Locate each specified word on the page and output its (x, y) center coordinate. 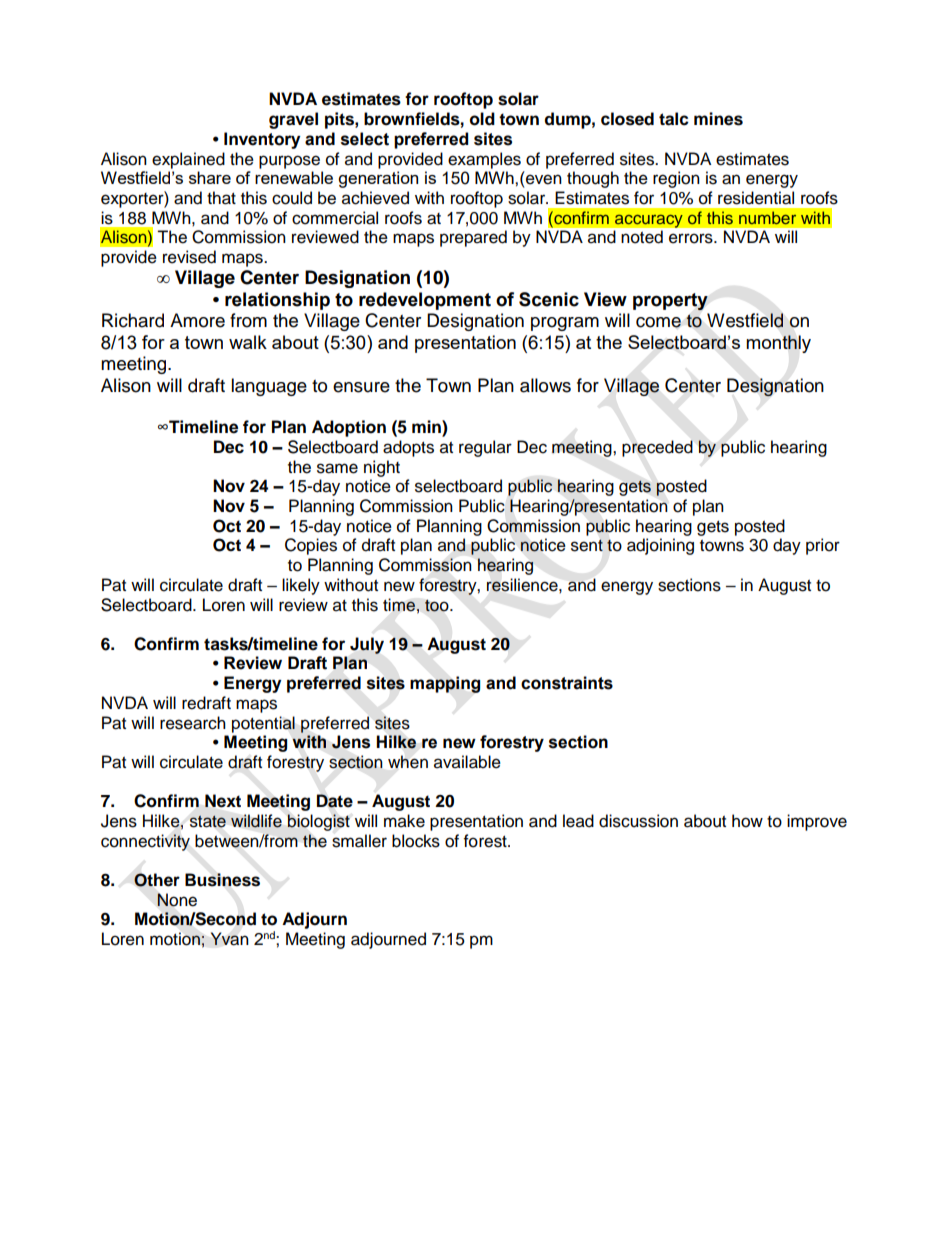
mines (718, 119)
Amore (197, 320)
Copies (311, 546)
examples (484, 160)
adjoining (660, 546)
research (193, 723)
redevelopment (425, 301)
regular (485, 448)
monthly (778, 344)
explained (188, 160)
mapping (445, 684)
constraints (567, 683)
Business (222, 880)
